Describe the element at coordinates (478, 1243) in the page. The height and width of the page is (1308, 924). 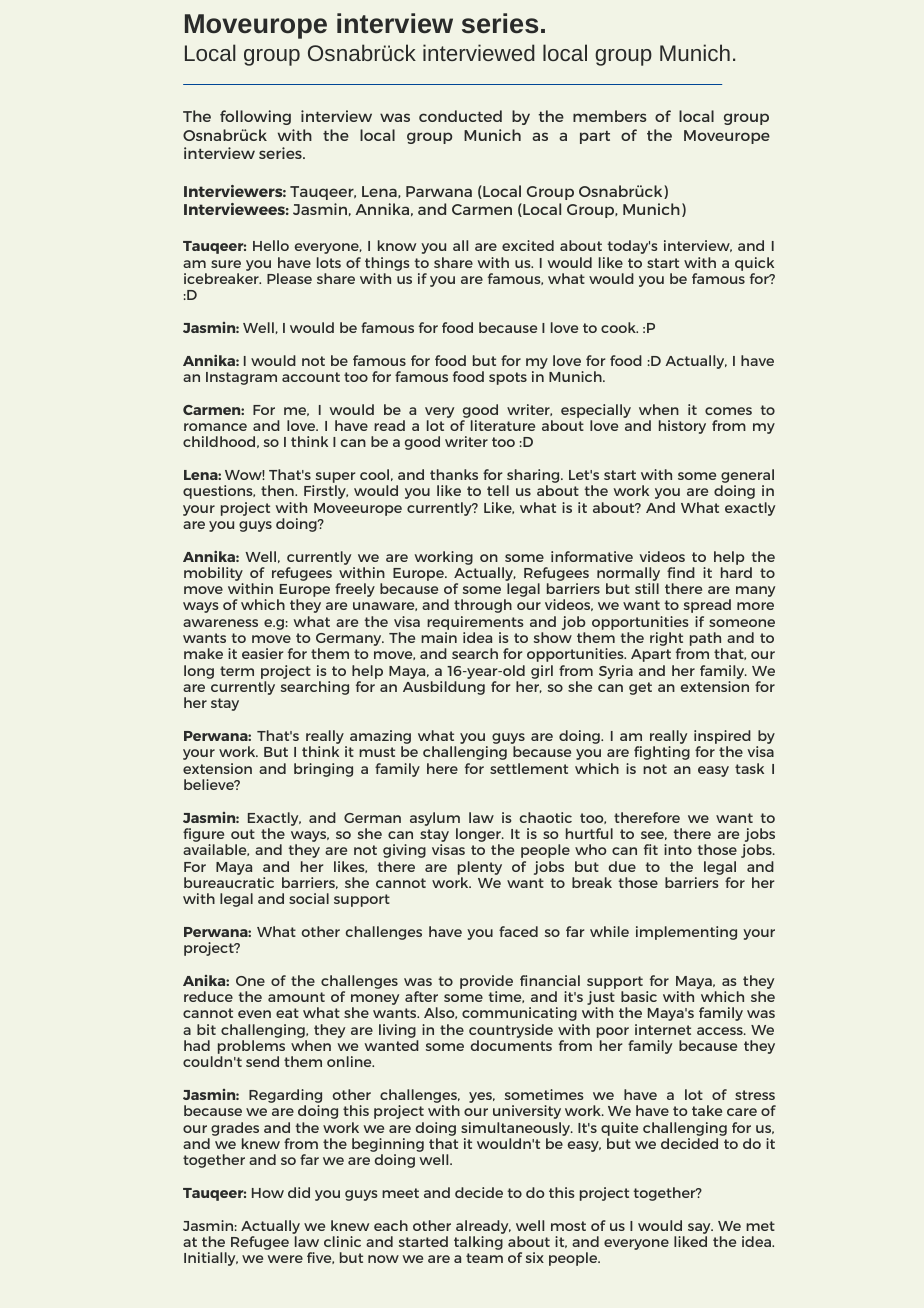
I see `talking` at that location.
